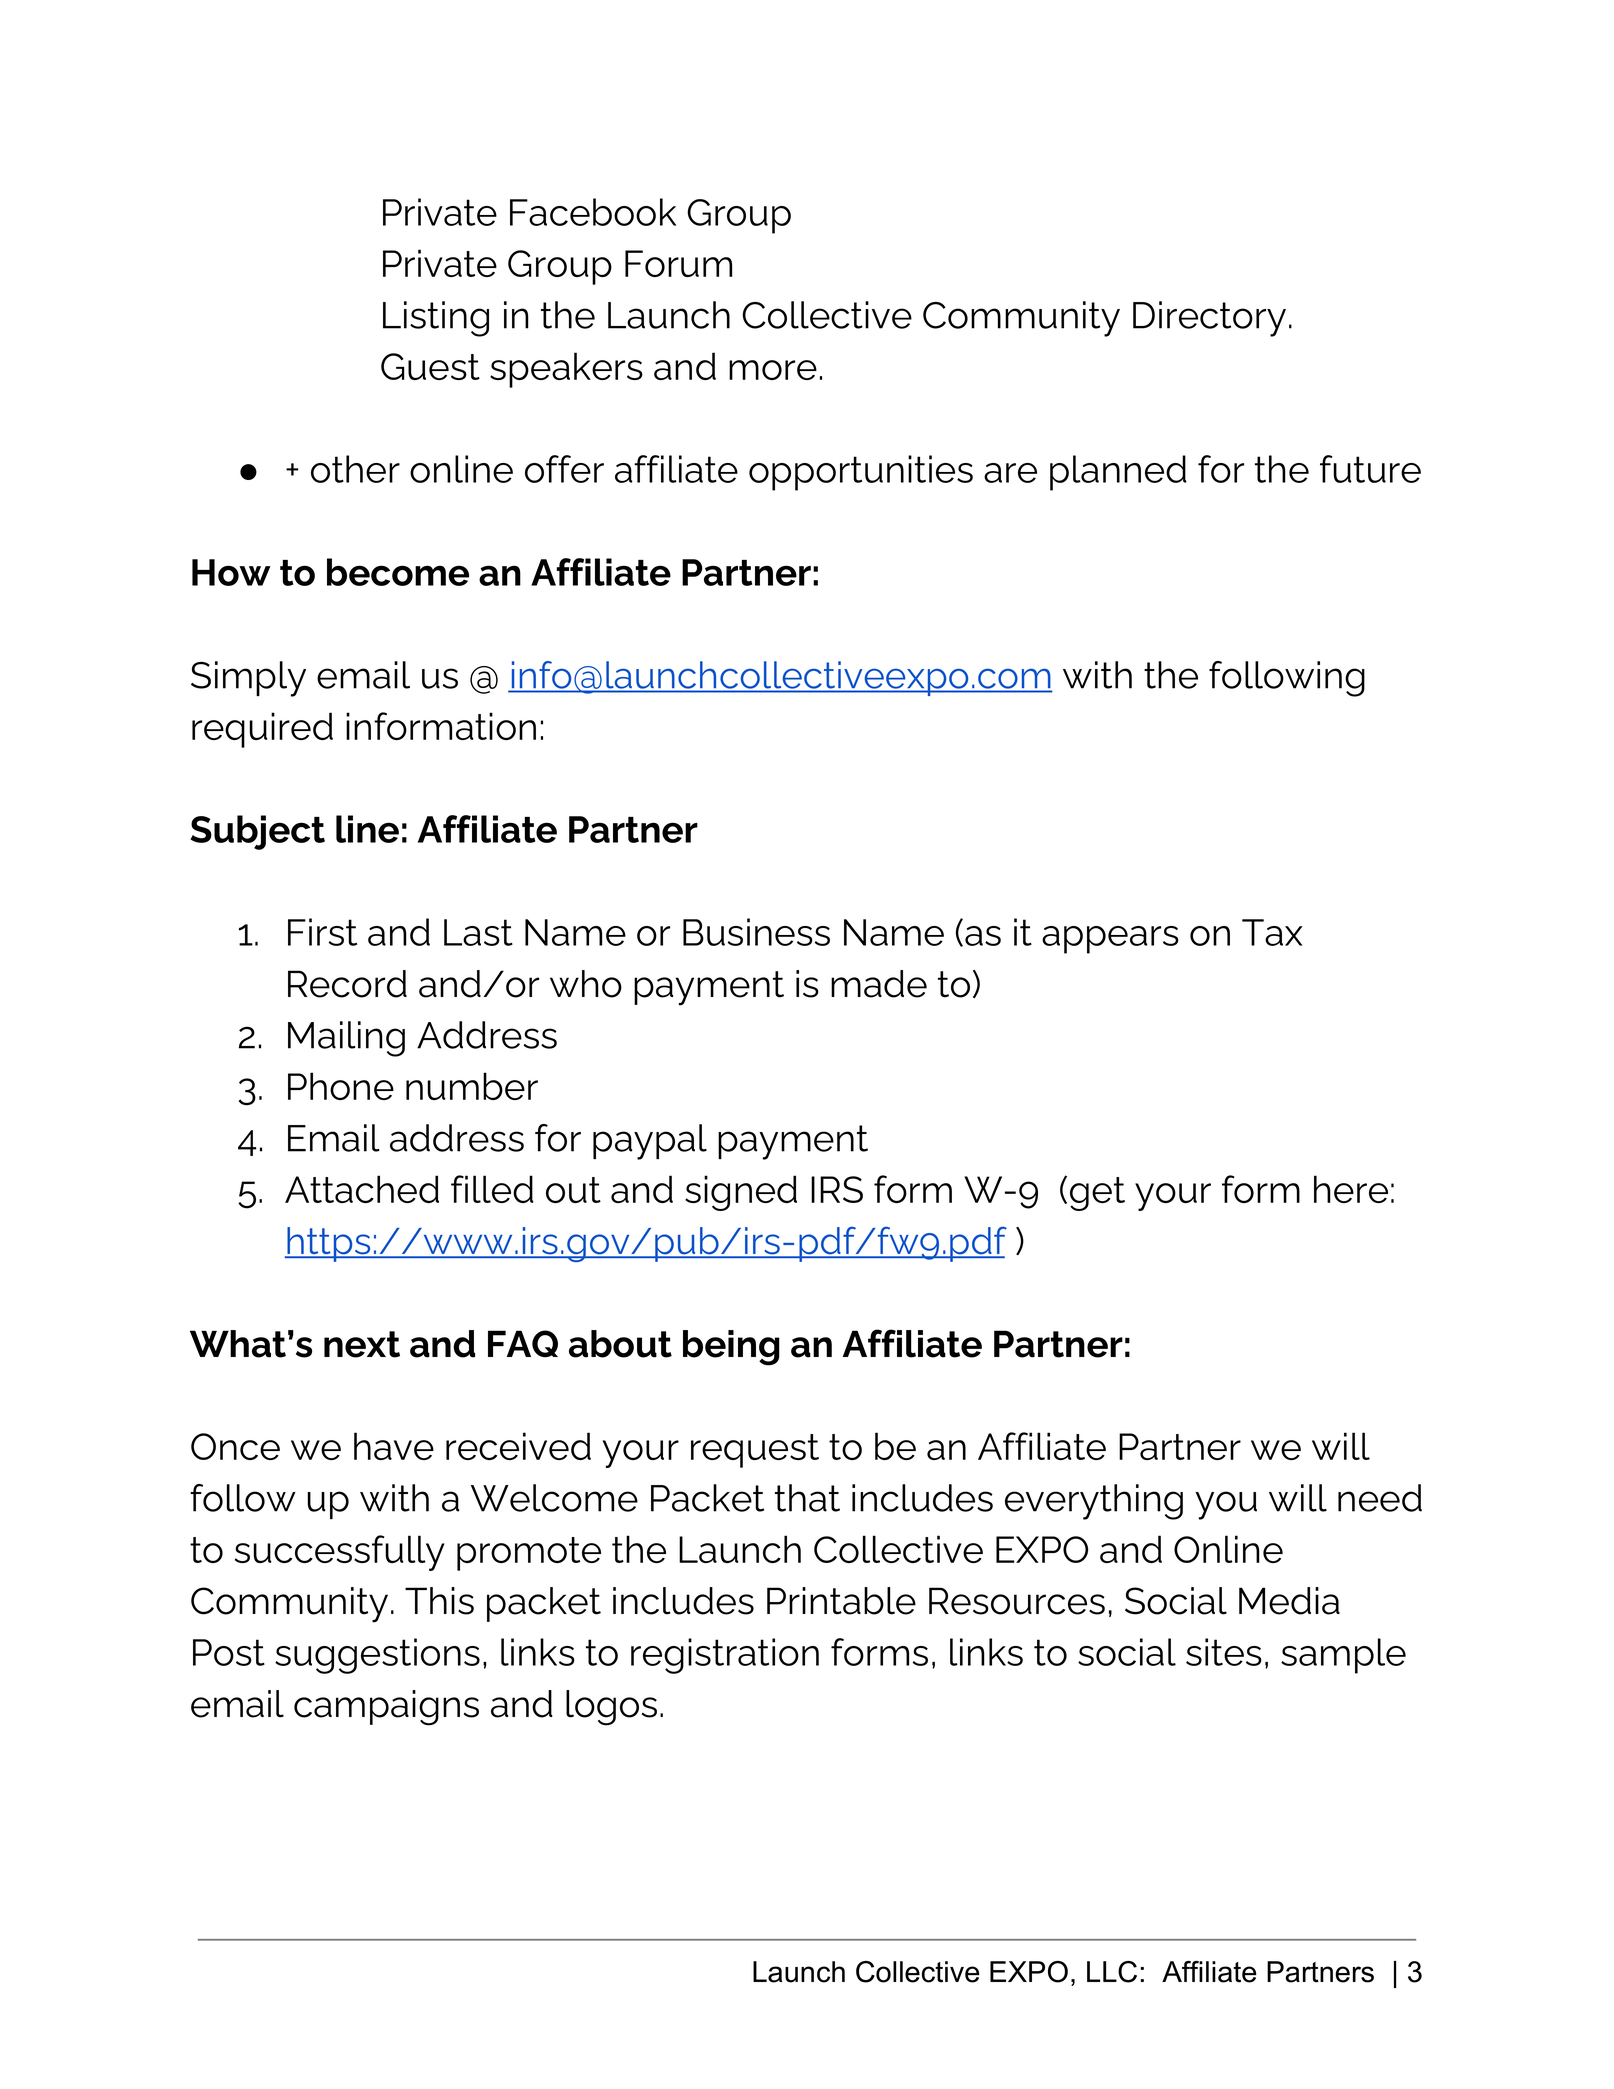 The height and width of the screenshot is (2089, 1614). I want to click on Listing, so click(436, 319).
